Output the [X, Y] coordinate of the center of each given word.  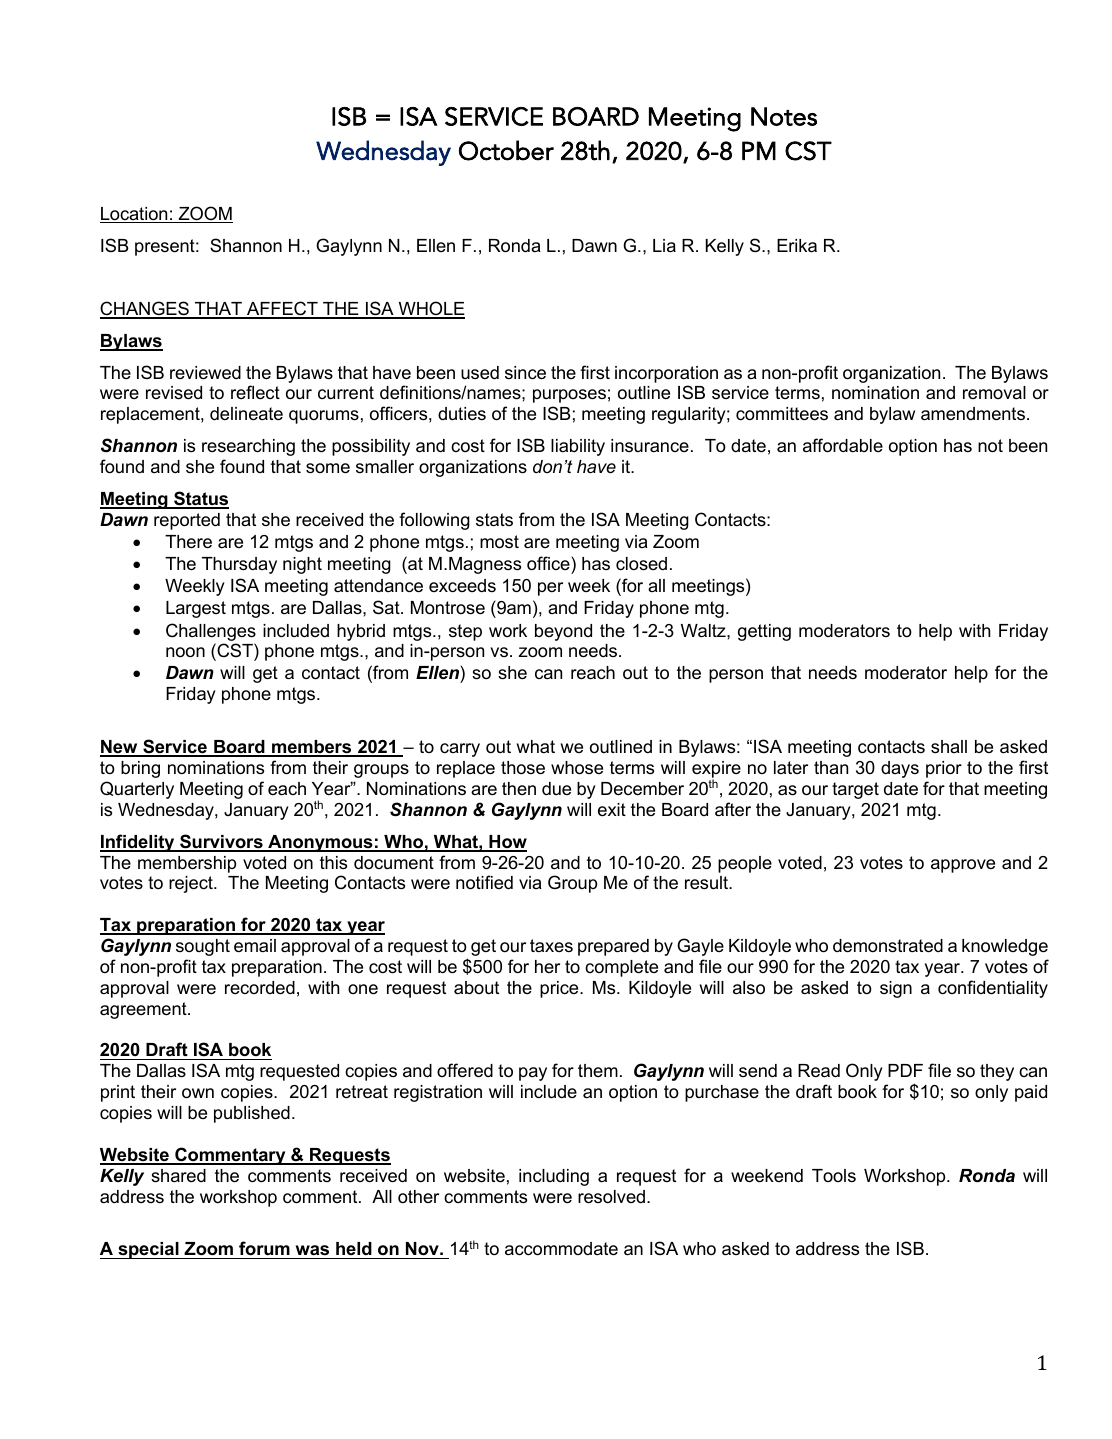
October [506, 150]
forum [264, 1250]
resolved [611, 1197]
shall [949, 747]
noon [185, 652]
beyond [563, 632]
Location [135, 215]
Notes [784, 116]
